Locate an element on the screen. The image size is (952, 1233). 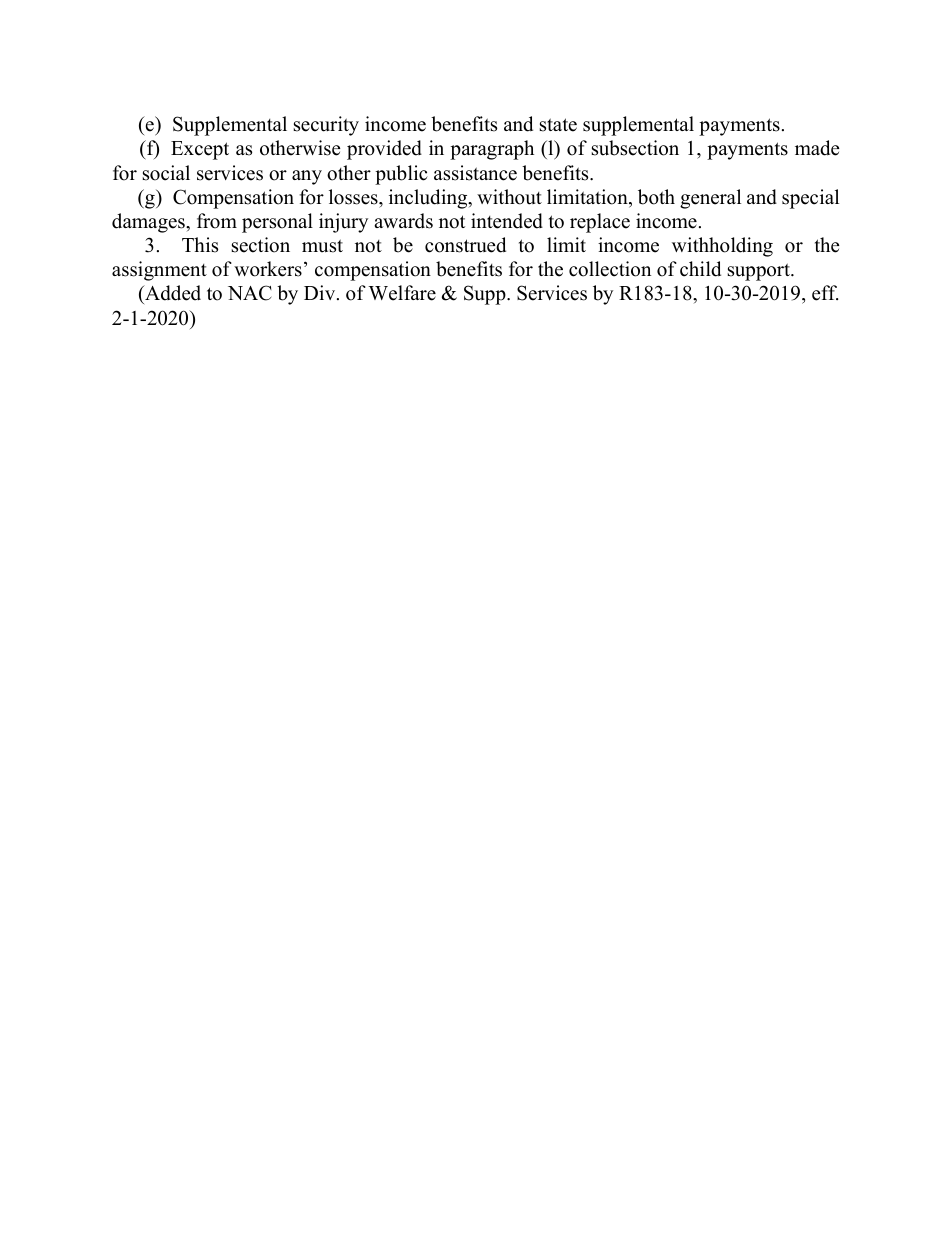
social is located at coordinates (166, 173).
